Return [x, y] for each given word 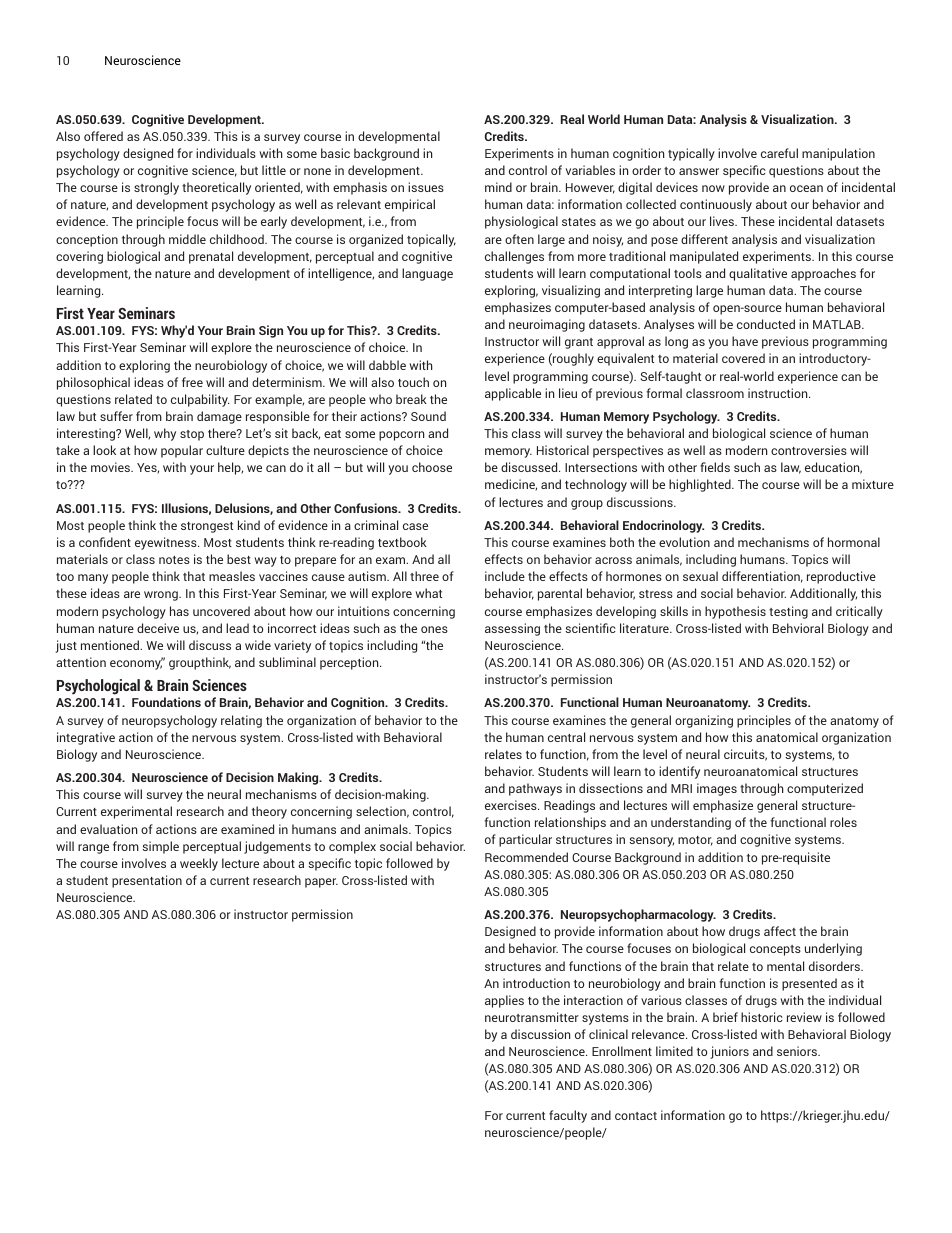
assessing [512, 629]
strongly [156, 188]
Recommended [526, 857]
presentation [147, 881]
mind [498, 187]
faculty [568, 1116]
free [192, 382]
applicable [513, 394]
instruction [779, 393]
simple [160, 847]
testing [788, 612]
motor [695, 841]
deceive [158, 628]
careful [779, 153]
